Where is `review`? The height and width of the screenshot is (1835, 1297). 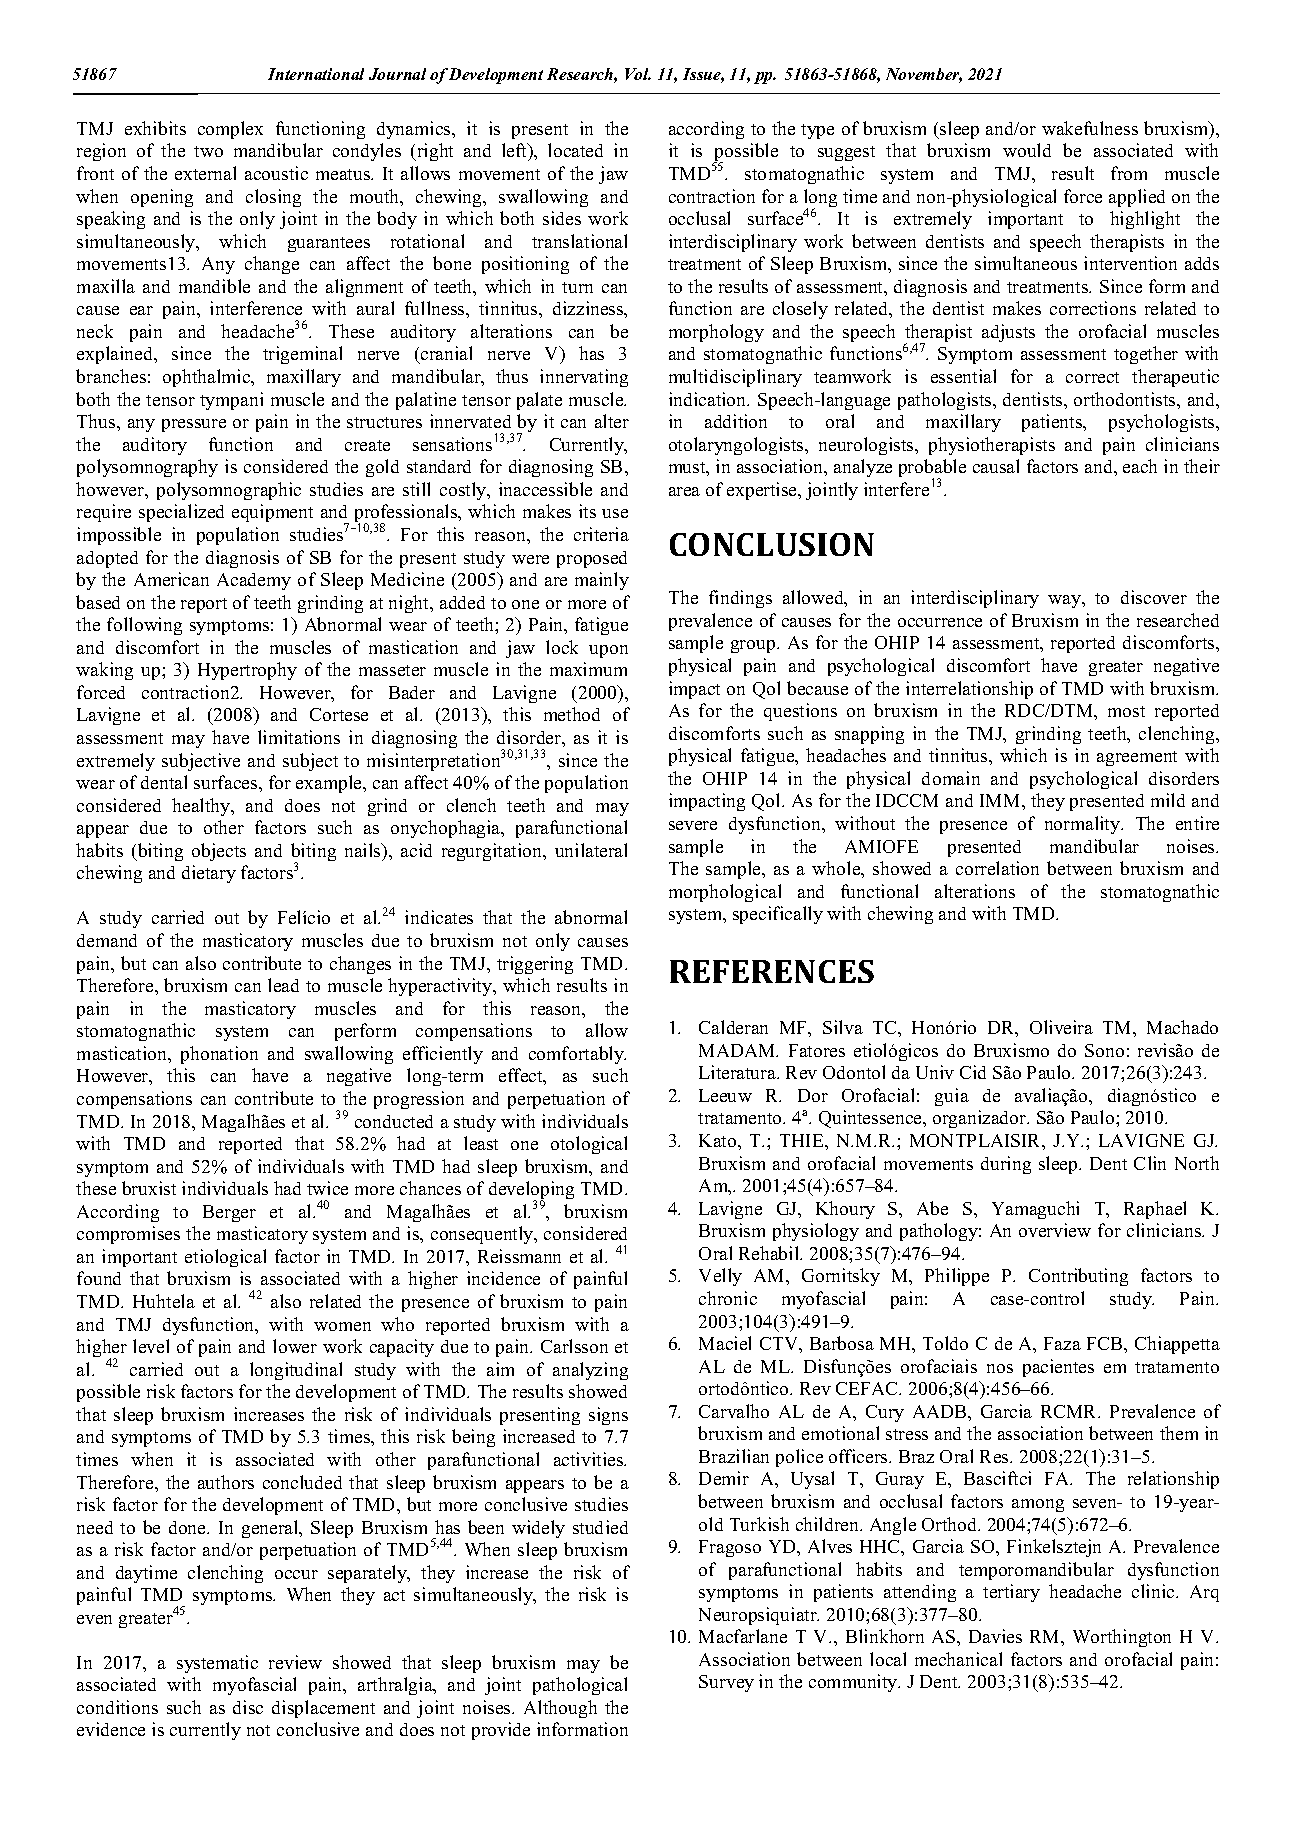 review is located at coordinates (295, 1662).
